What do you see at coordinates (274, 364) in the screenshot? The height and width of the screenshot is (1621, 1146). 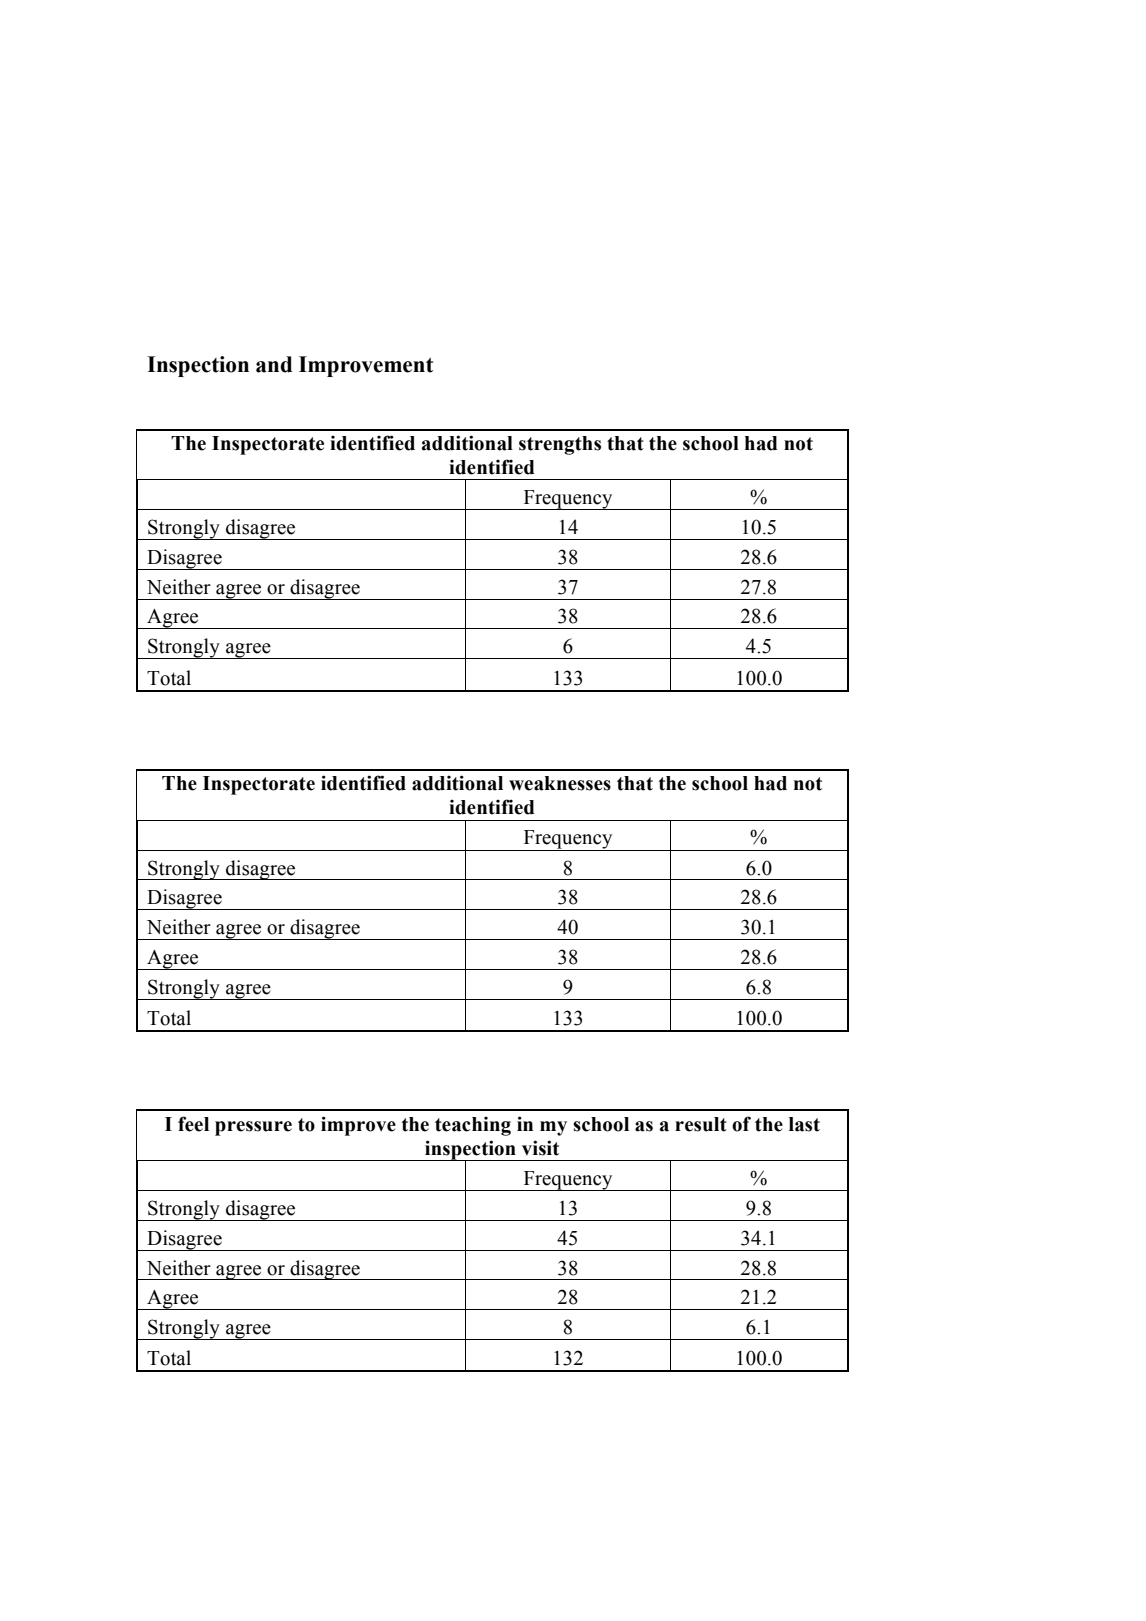 I see `and` at bounding box center [274, 364].
